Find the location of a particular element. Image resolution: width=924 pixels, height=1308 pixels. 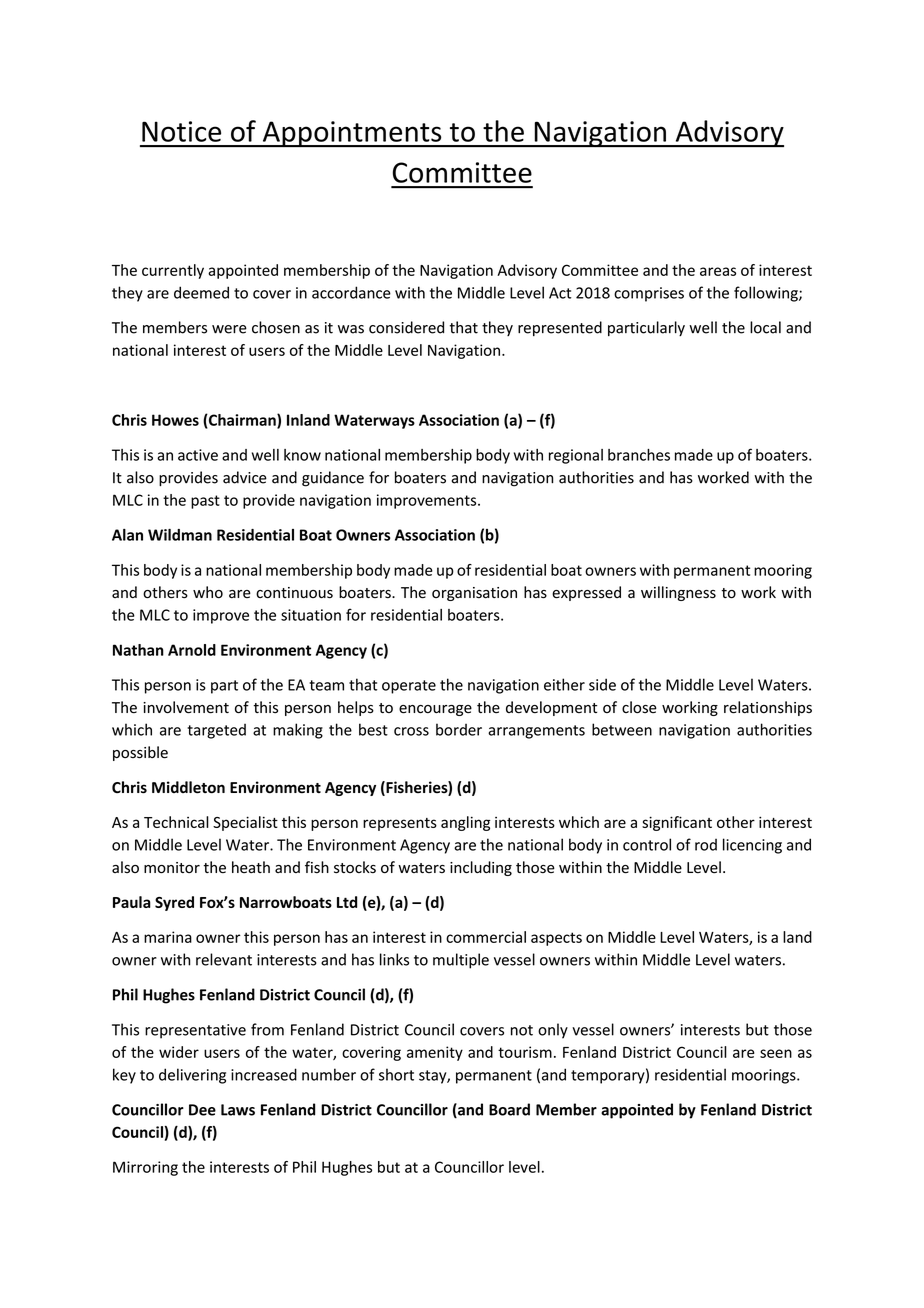

Arnold is located at coordinates (192, 650).
